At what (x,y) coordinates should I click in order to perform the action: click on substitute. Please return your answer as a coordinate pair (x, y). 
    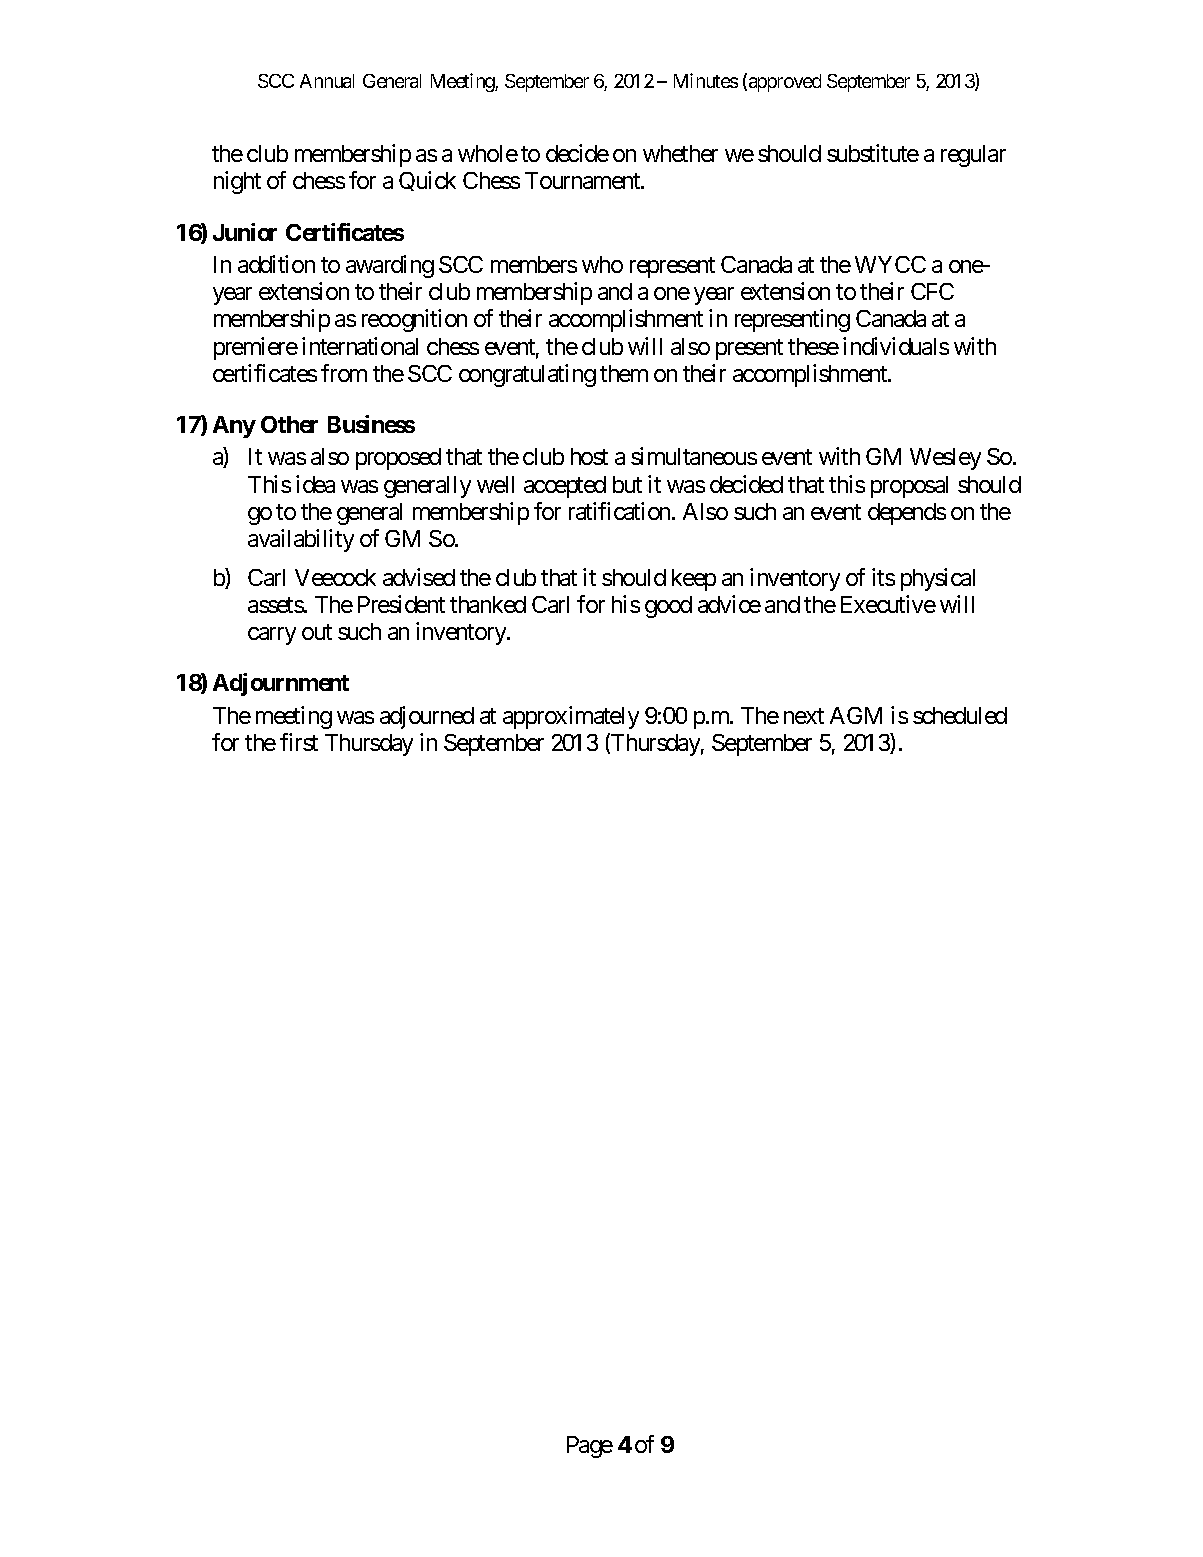
    Looking at the image, I should click on (873, 153).
